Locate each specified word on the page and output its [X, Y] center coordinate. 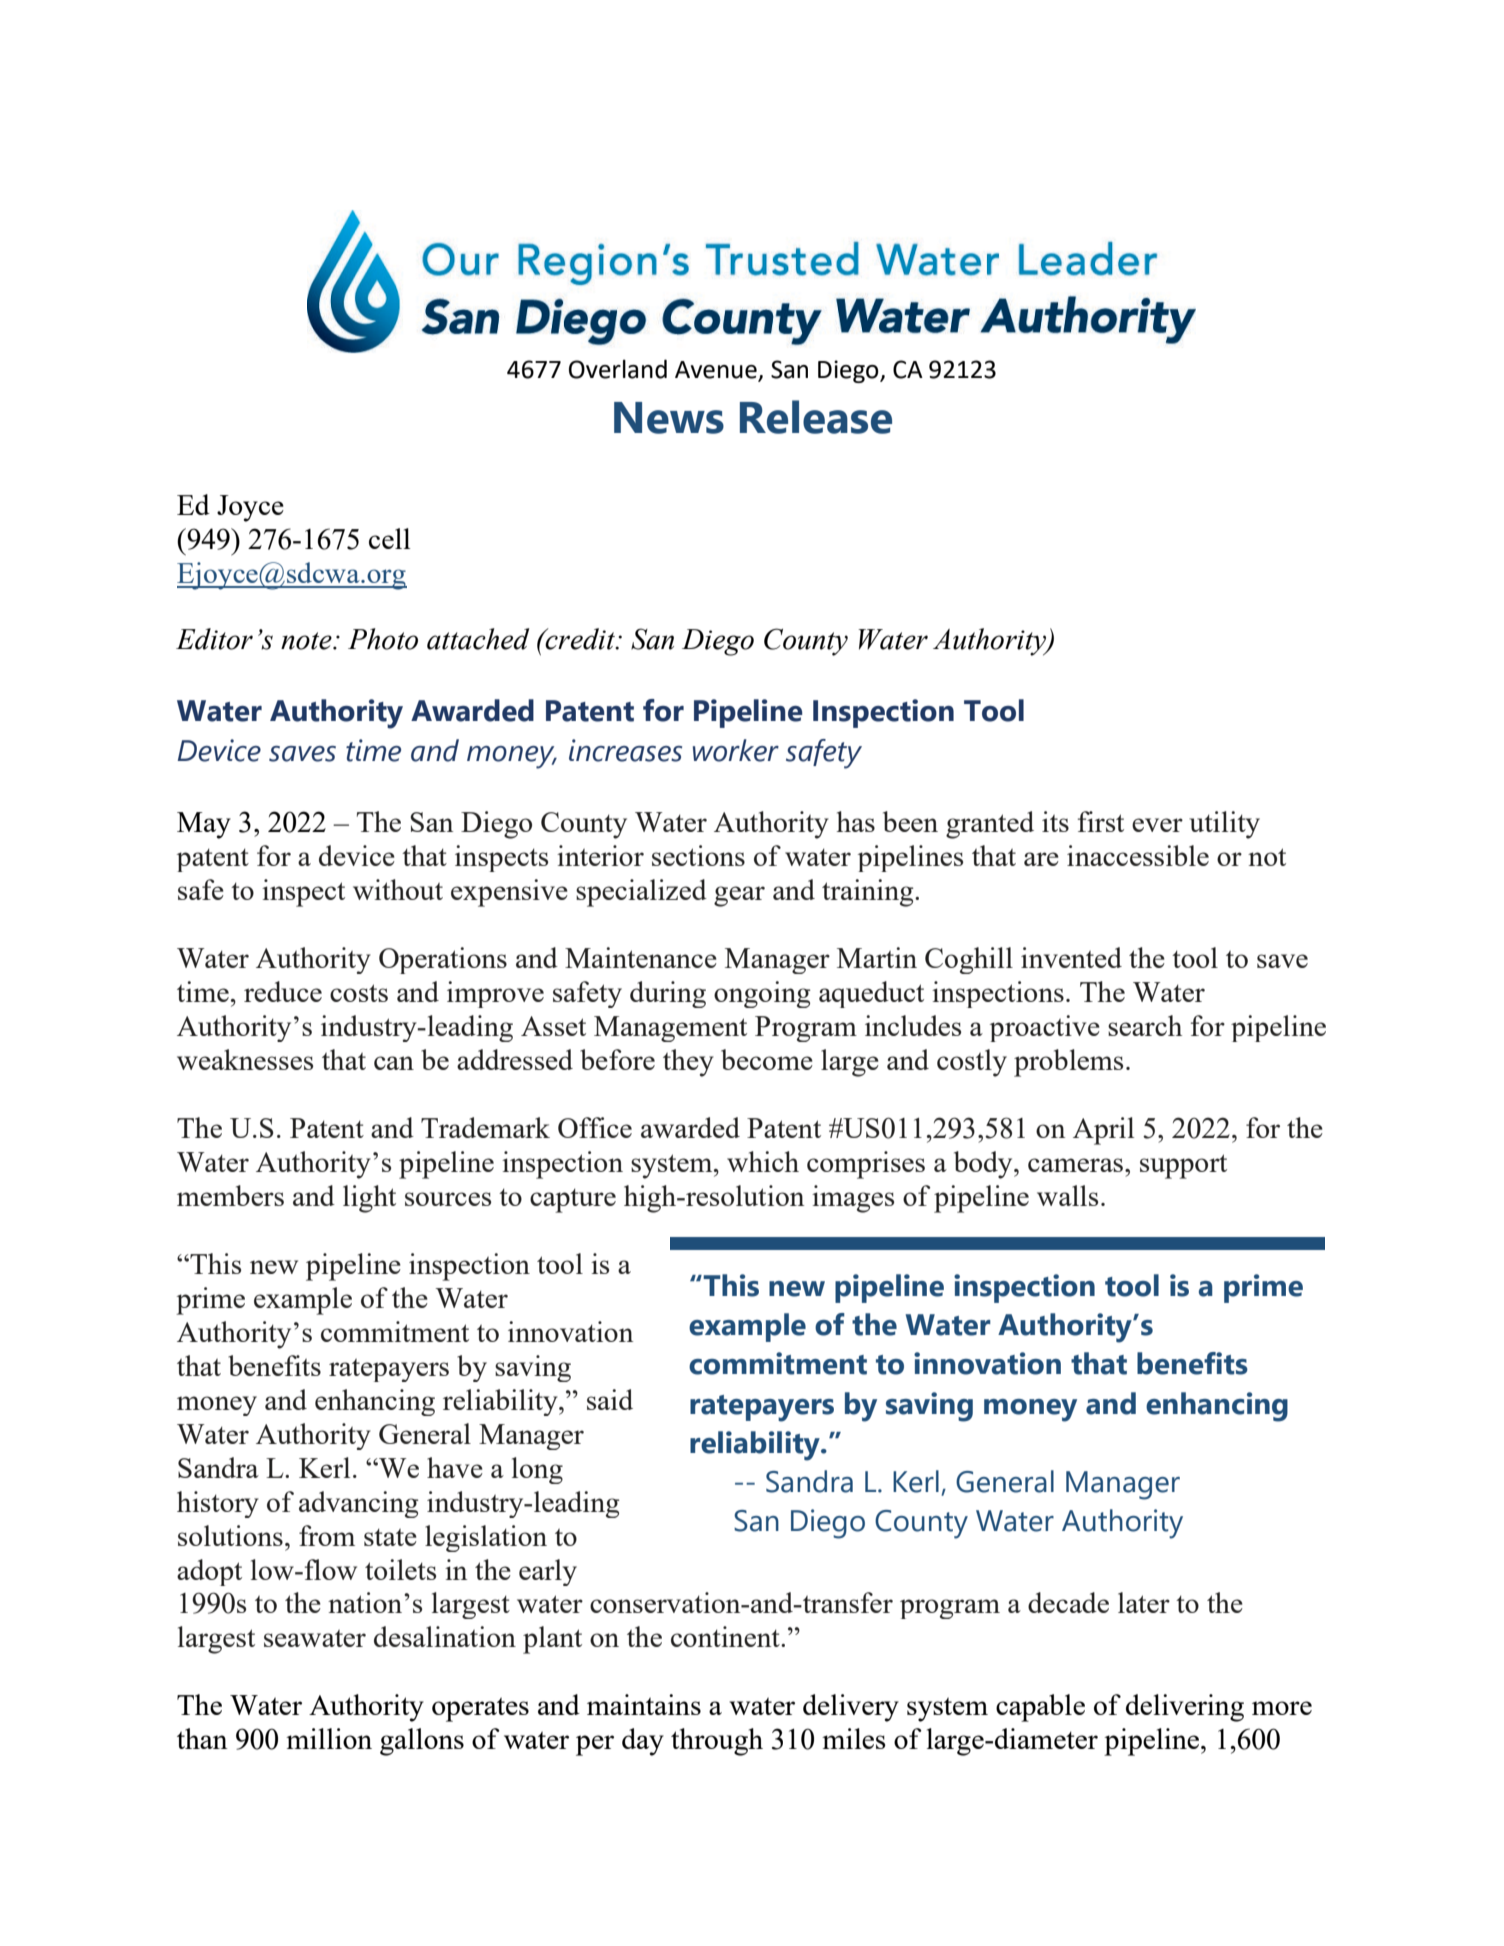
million [329, 1738]
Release [816, 417]
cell [390, 538]
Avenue [717, 371]
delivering [1185, 1708]
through [717, 1742]
